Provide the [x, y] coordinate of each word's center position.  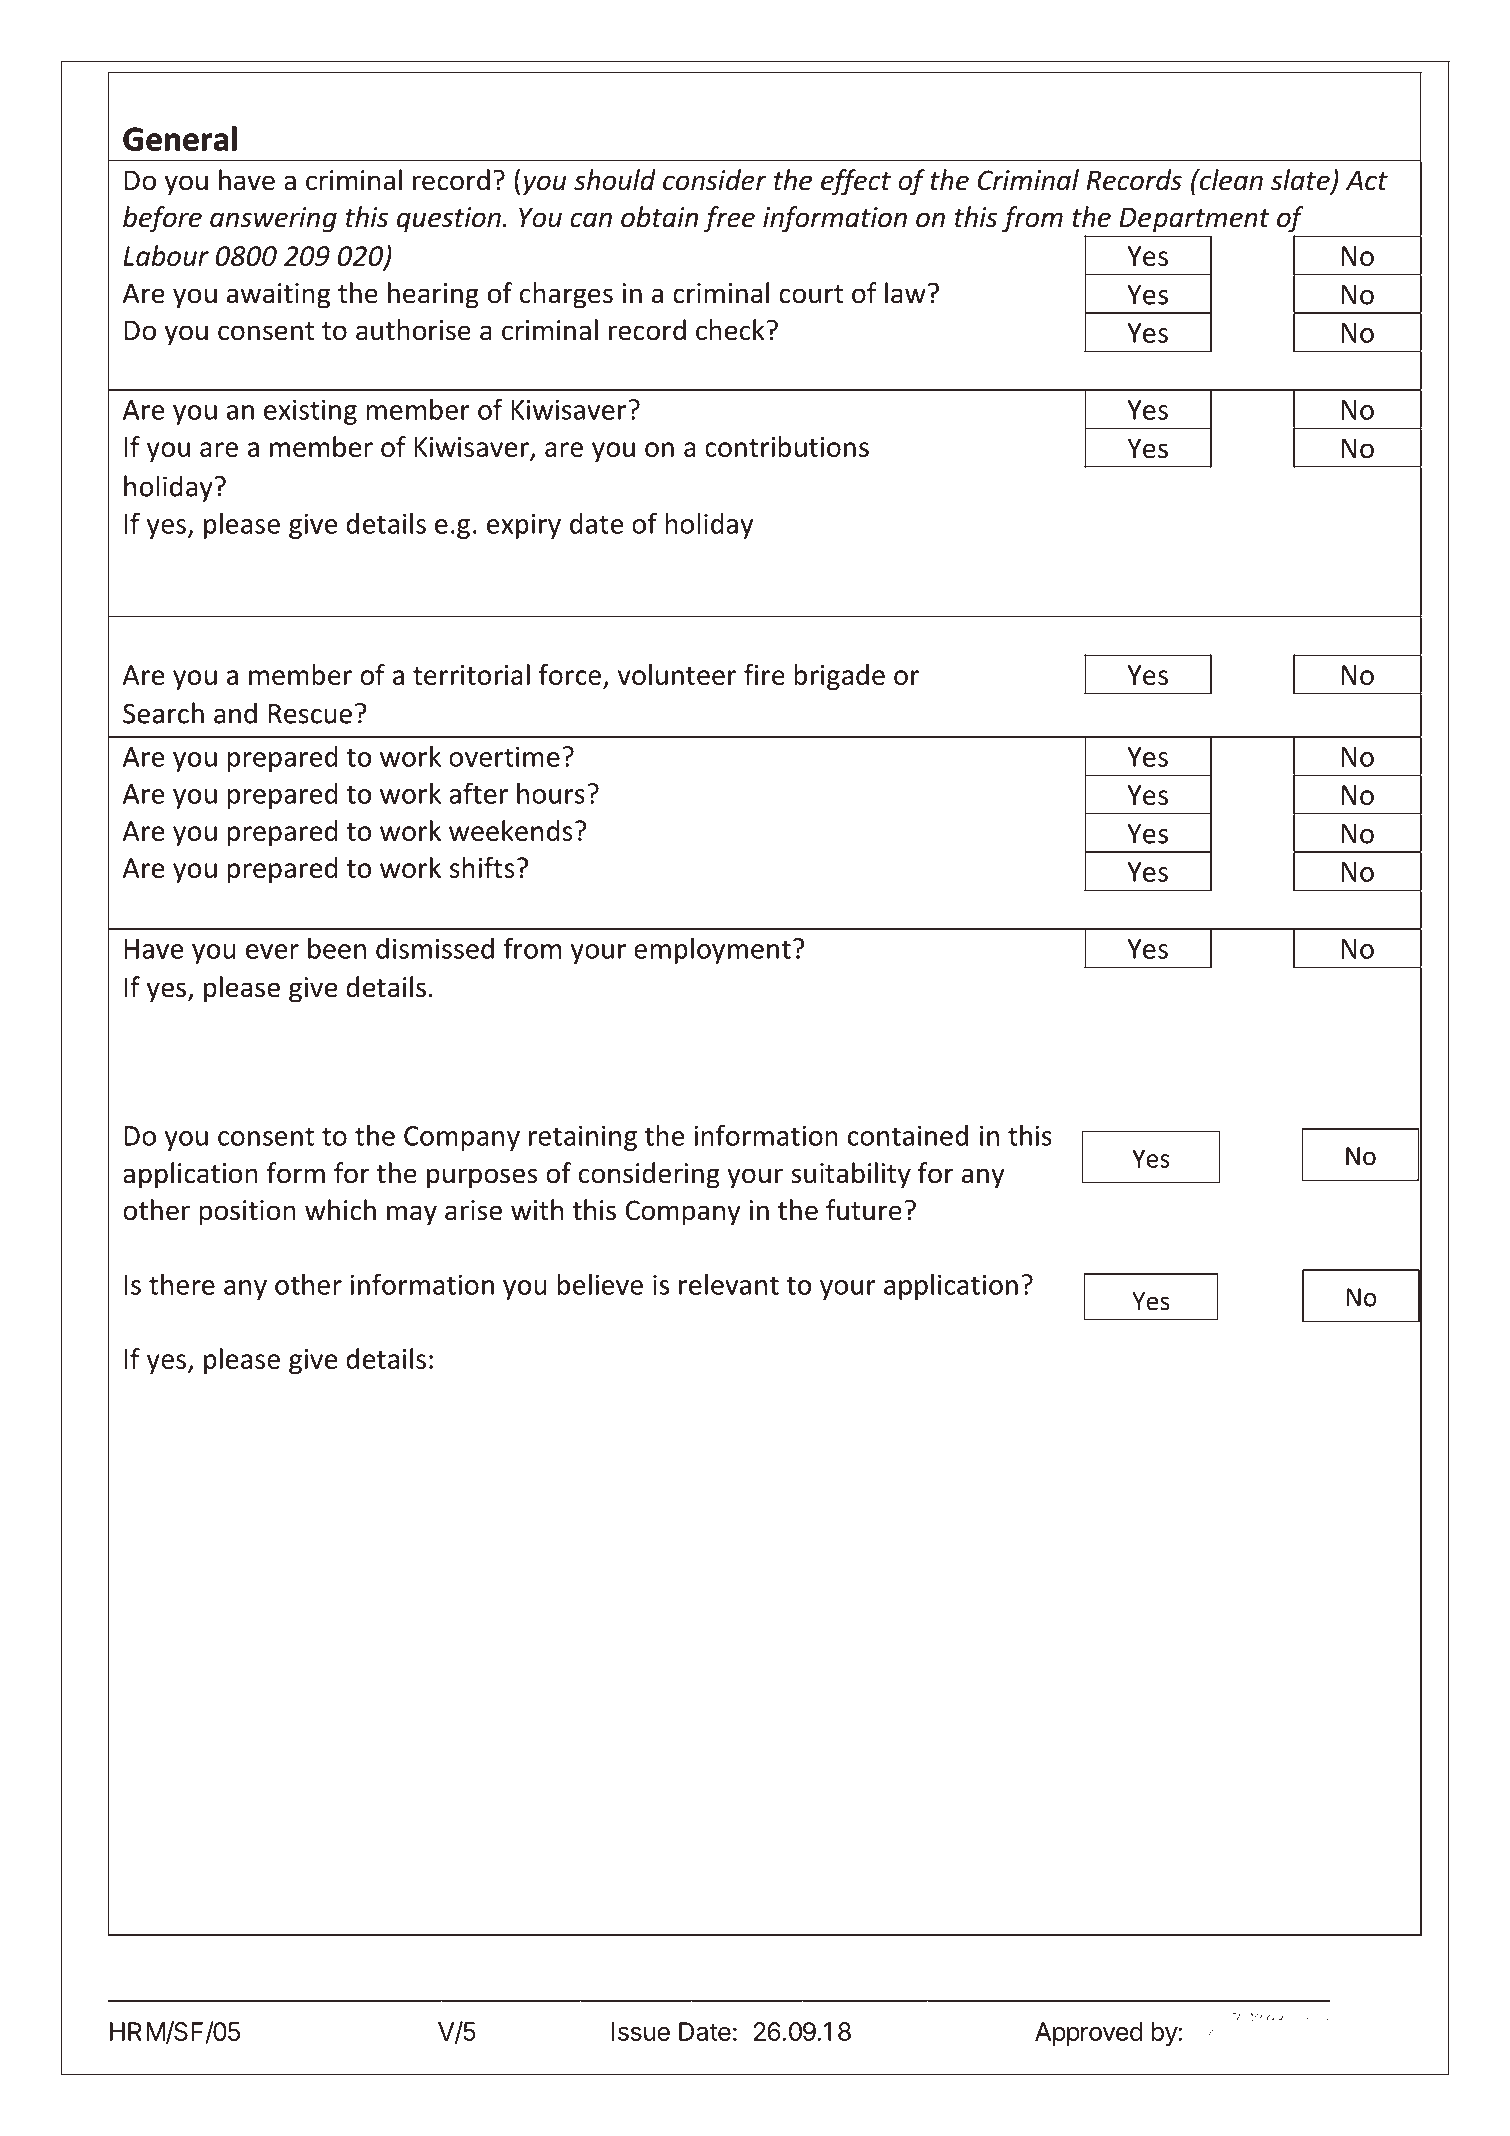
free [729, 219]
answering [273, 220]
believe [600, 1284]
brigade [839, 677]
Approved [1089, 2034]
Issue [641, 2031]
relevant [729, 1284]
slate [1301, 181]
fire [764, 674]
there [182, 1284]
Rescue [310, 714]
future [864, 1210]
